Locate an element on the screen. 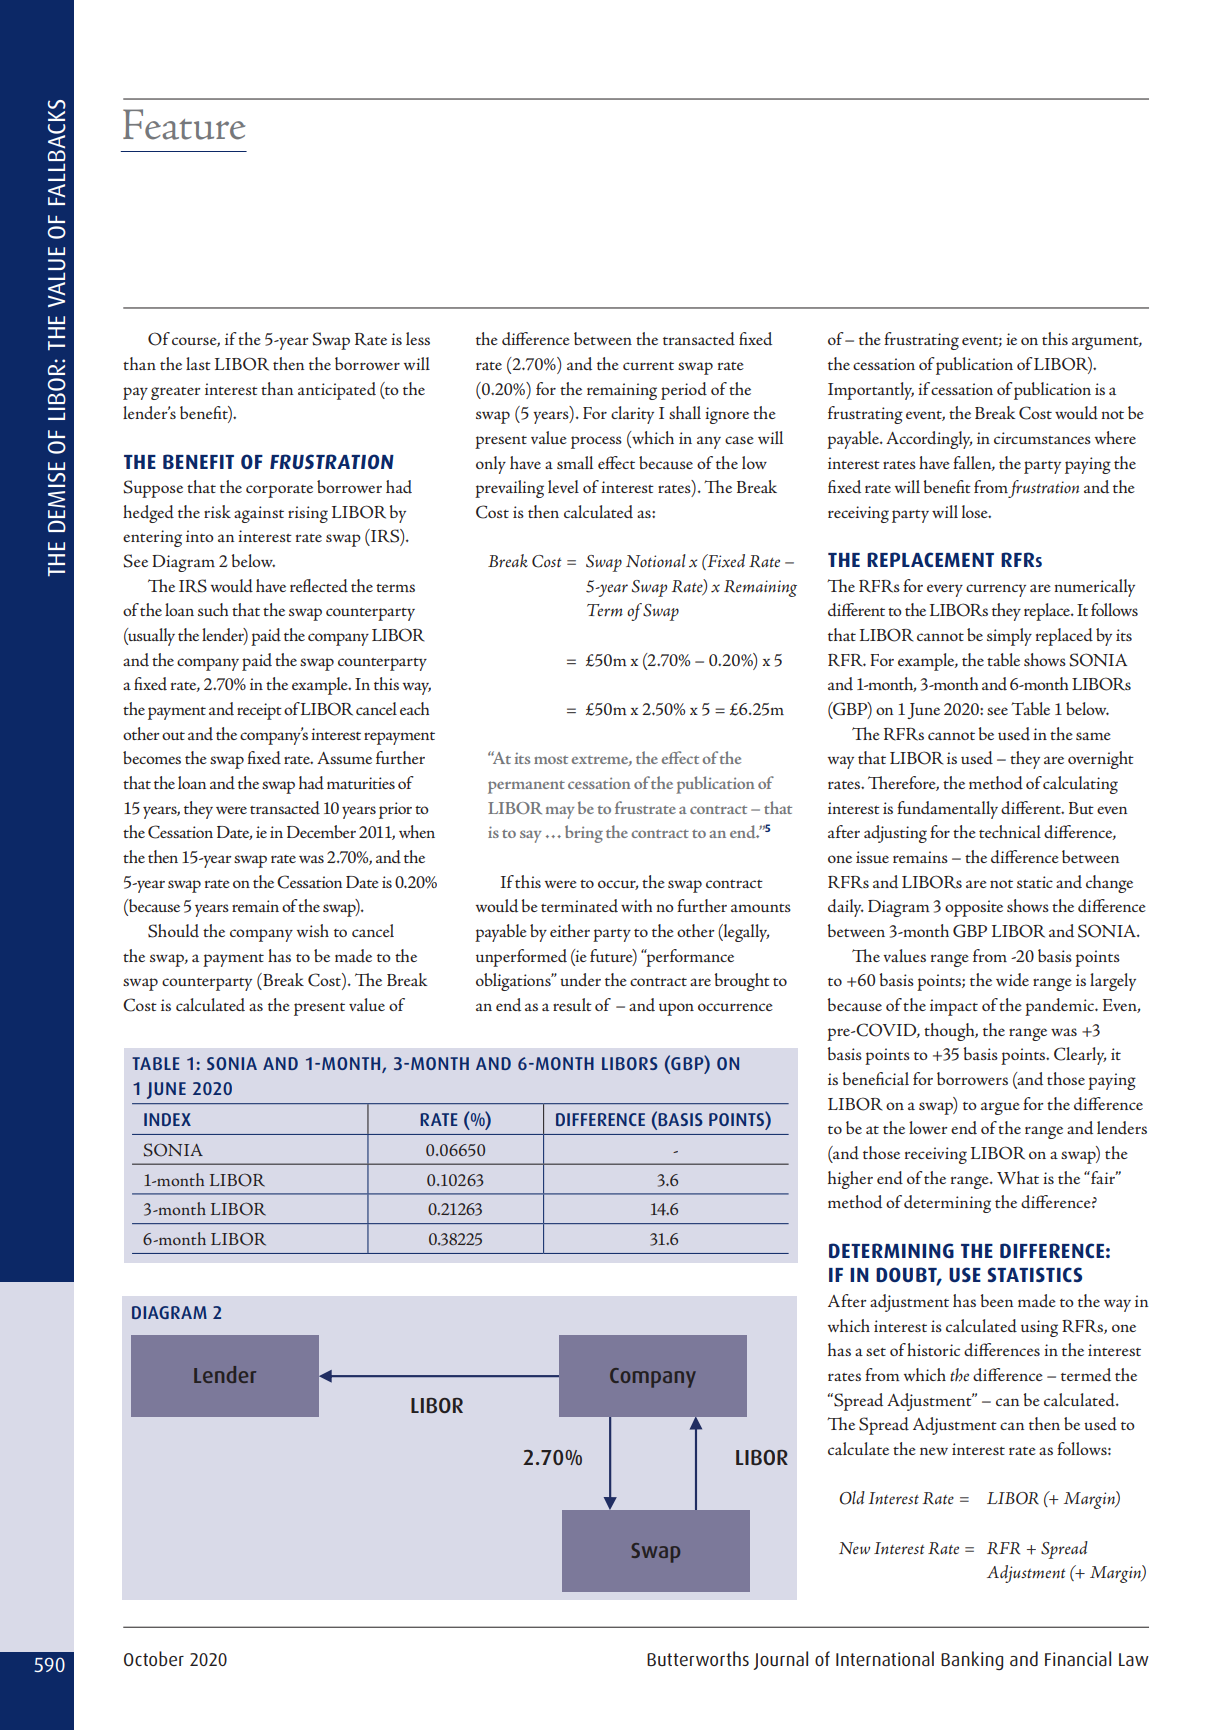 The width and height of the screenshot is (1223, 1730). current is located at coordinates (648, 366).
